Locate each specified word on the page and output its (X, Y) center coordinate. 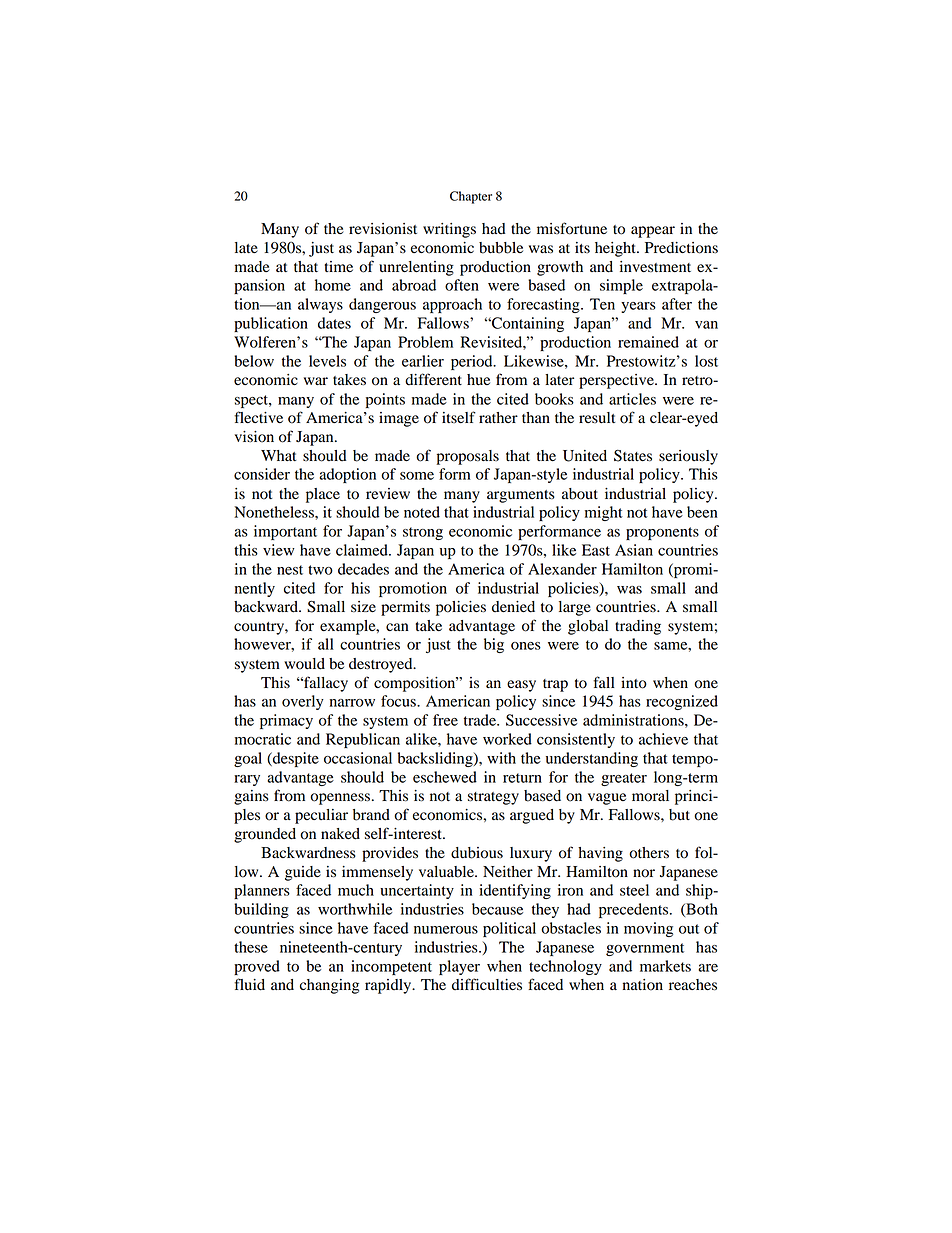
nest (290, 570)
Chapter (471, 197)
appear (653, 232)
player (459, 967)
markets (665, 966)
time (338, 267)
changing (329, 986)
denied (513, 607)
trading (638, 627)
